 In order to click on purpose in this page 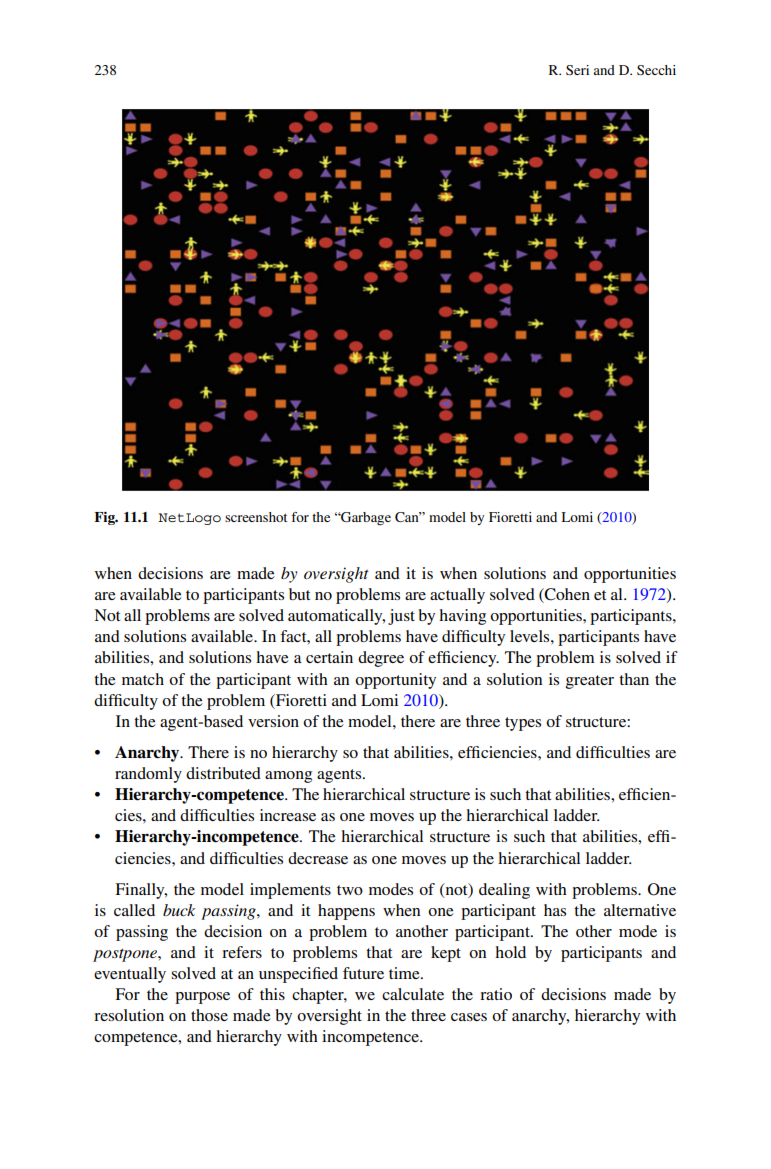, I will do `click(202, 998)`.
